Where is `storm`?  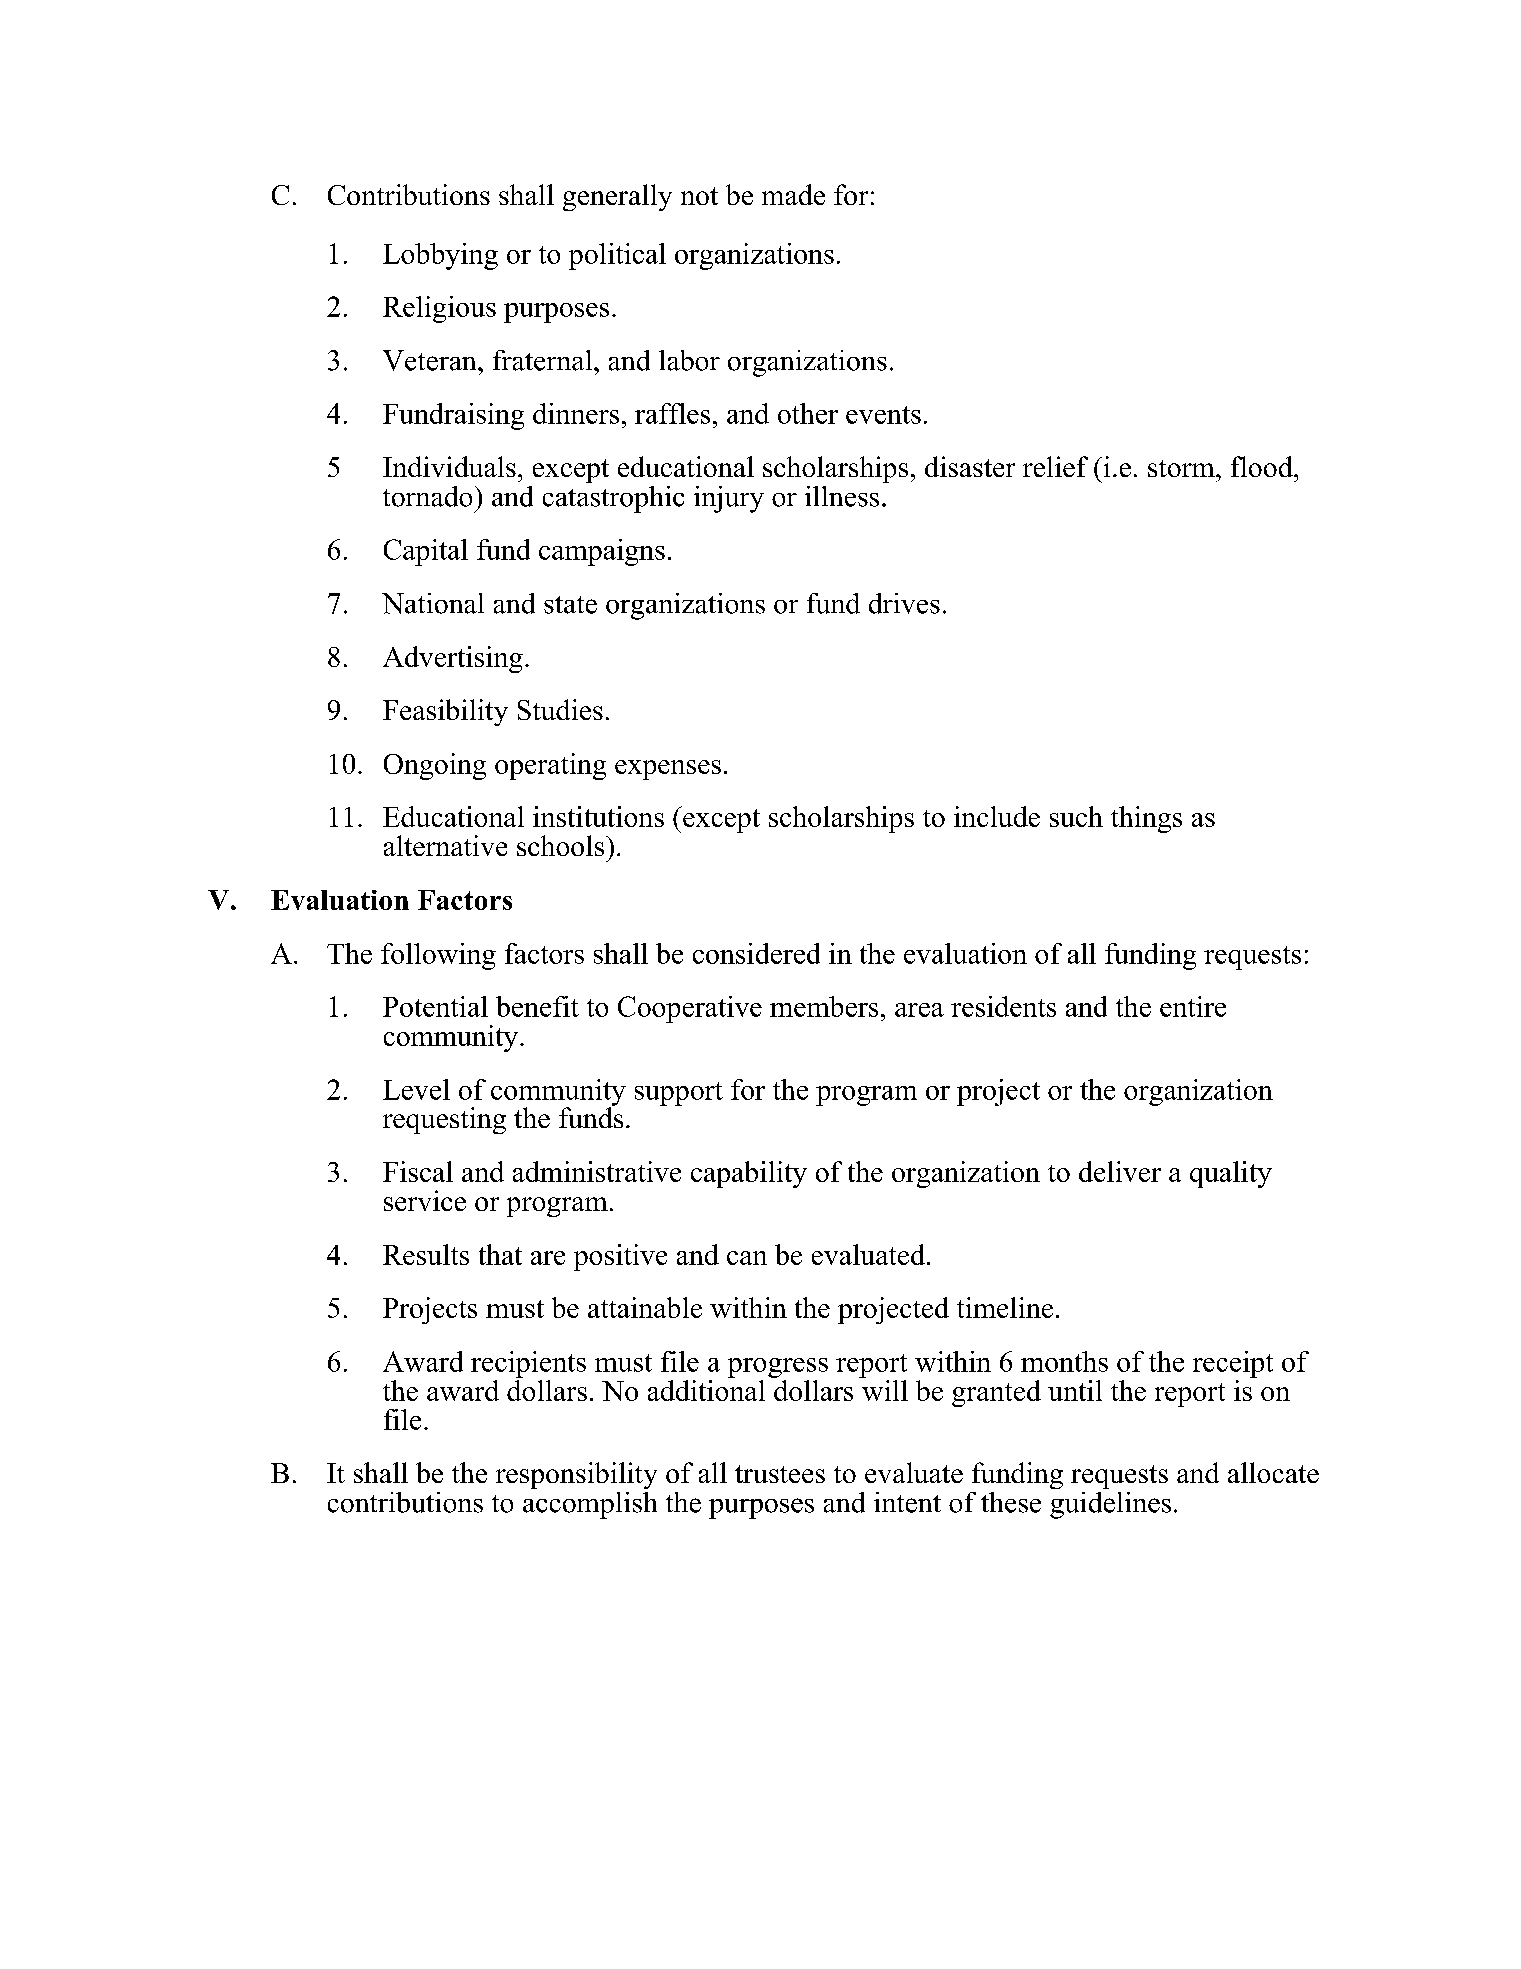 storm is located at coordinates (1182, 468).
